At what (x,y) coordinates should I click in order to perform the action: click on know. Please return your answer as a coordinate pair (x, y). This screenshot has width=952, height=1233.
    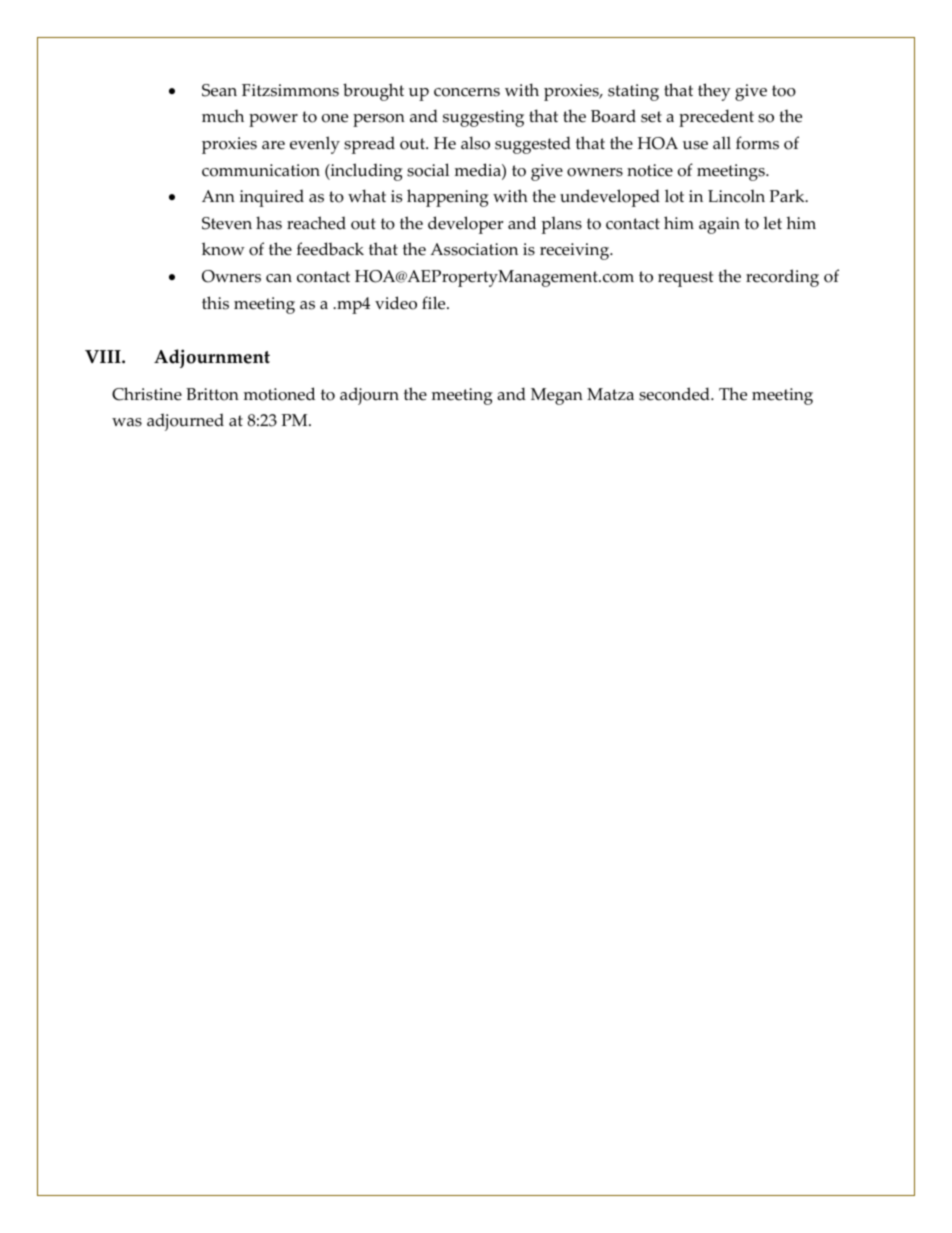
    Looking at the image, I should click on (223, 249).
